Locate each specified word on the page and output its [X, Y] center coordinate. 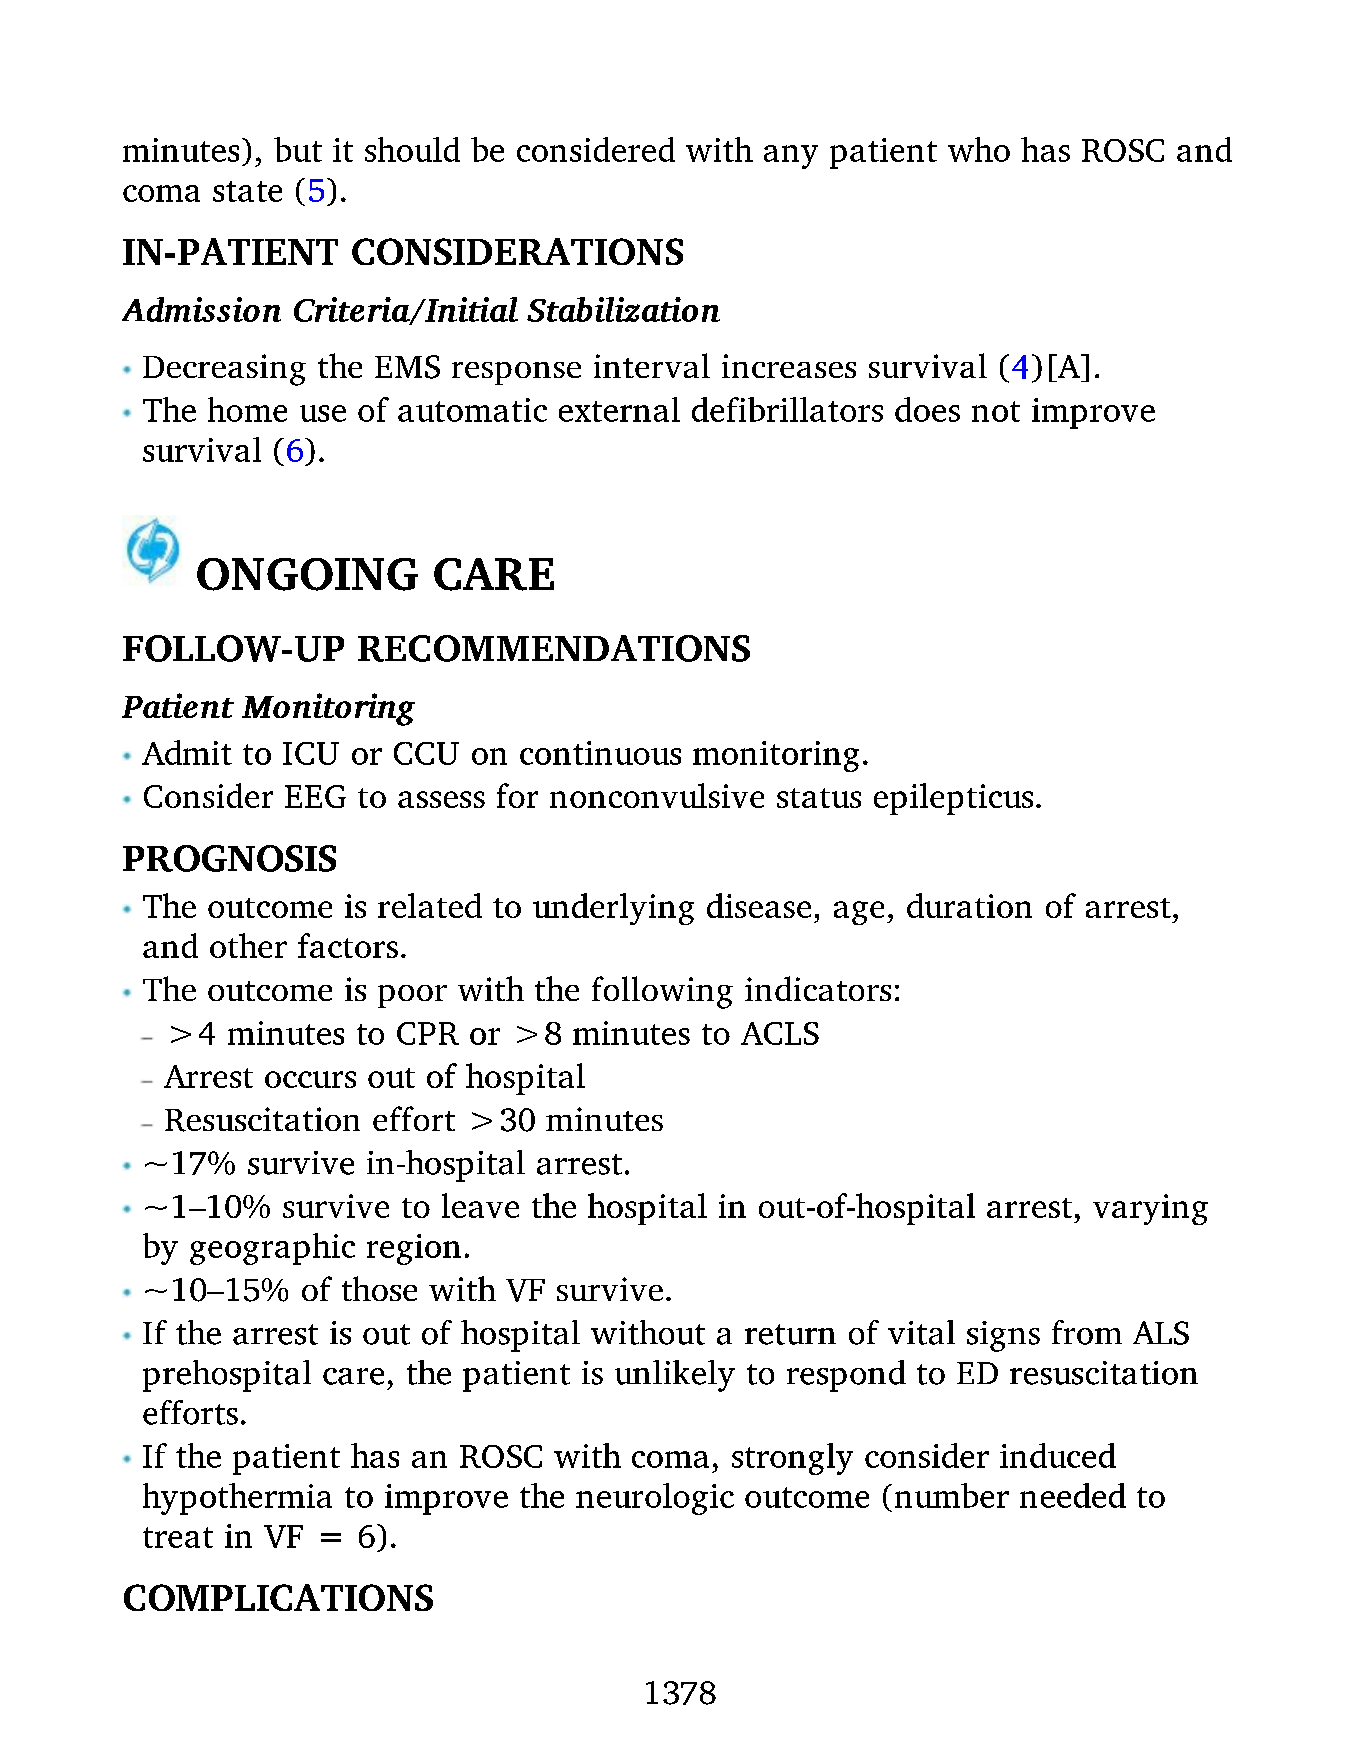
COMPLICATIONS [278, 1597]
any [791, 157]
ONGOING [307, 574]
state [247, 191]
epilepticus [953, 799]
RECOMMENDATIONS [554, 648]
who [979, 149]
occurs [310, 1079]
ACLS [780, 1033]
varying [1150, 1209]
